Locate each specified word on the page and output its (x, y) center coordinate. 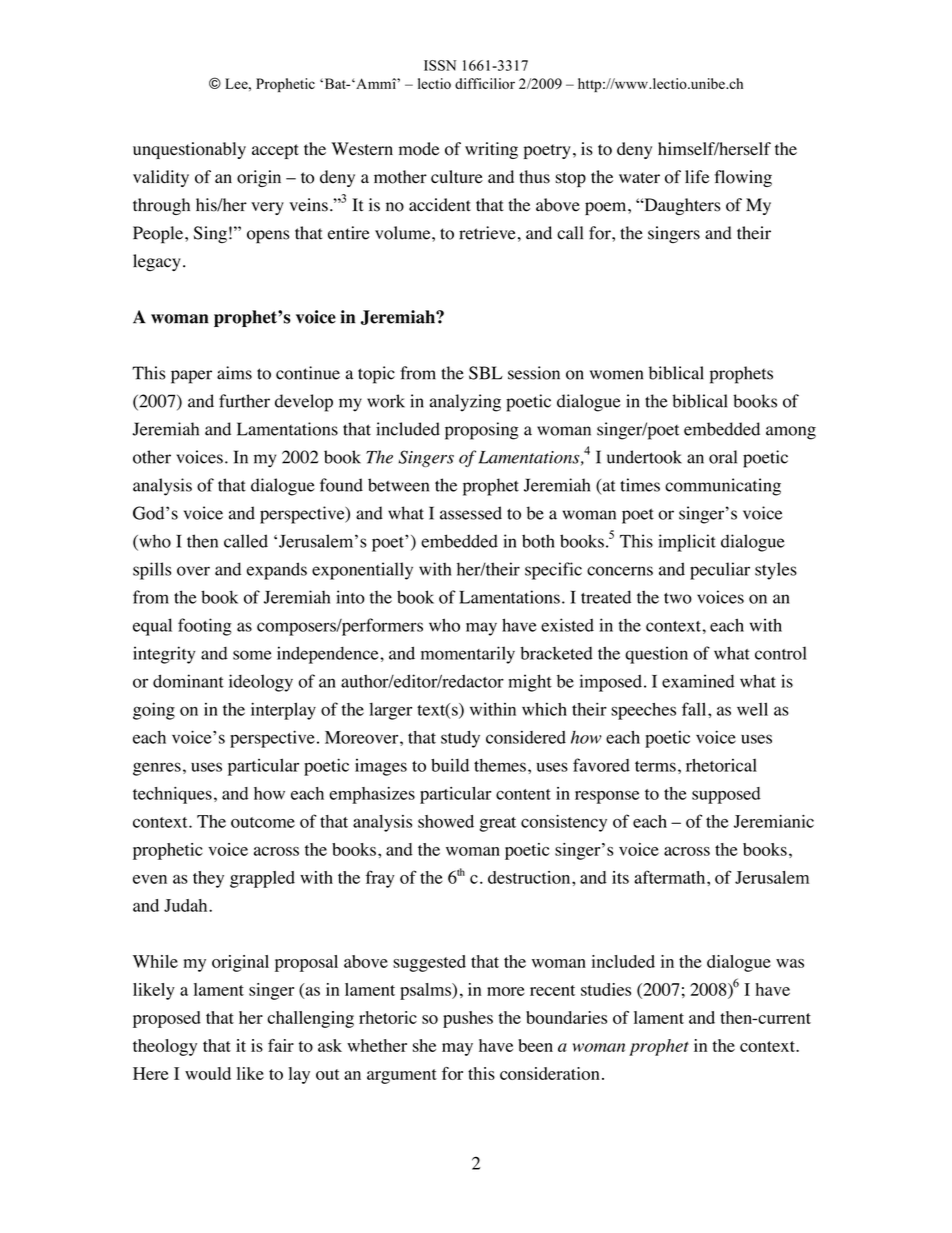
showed (446, 821)
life (697, 177)
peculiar (720, 571)
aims (234, 373)
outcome (263, 822)
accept (275, 151)
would (208, 1073)
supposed (726, 795)
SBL (486, 373)
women (616, 375)
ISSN (440, 65)
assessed (471, 513)
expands (277, 571)
